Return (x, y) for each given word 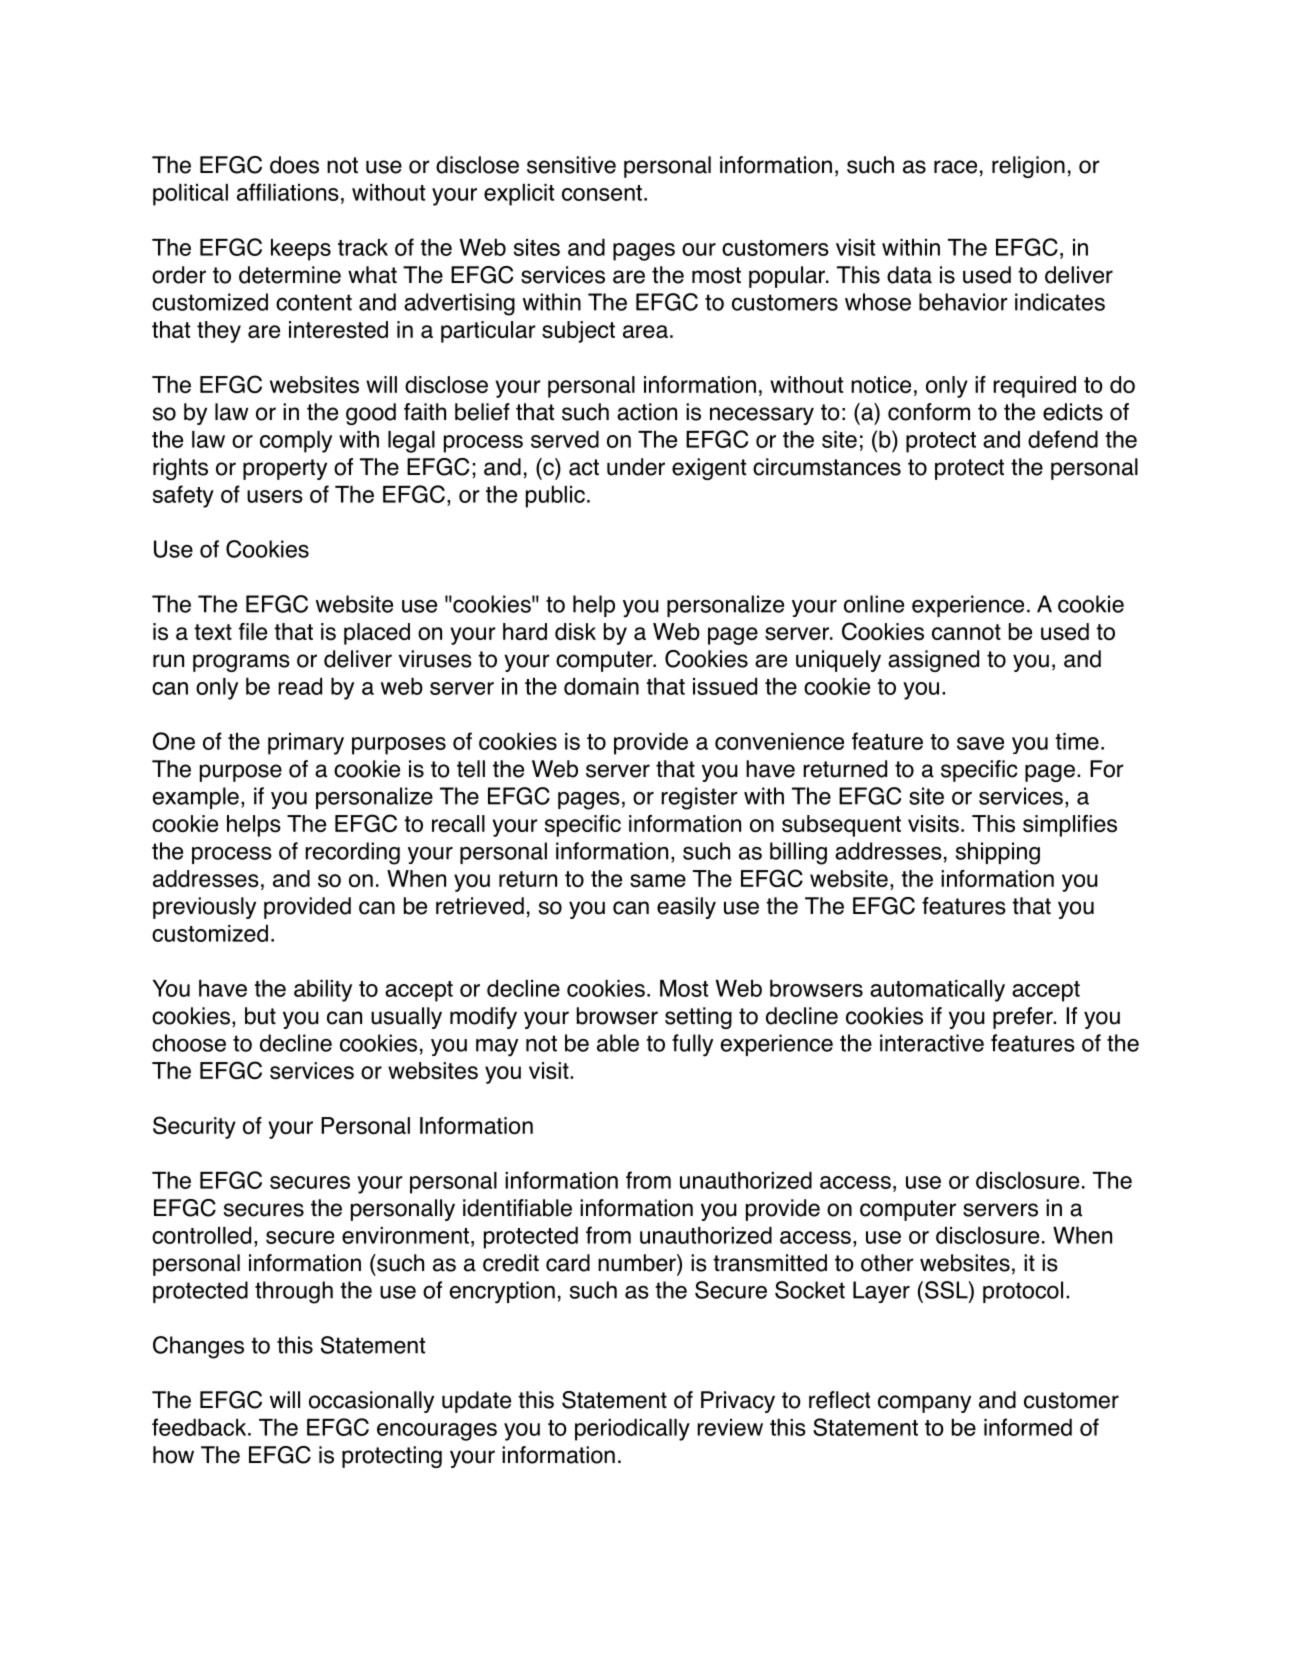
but (260, 1016)
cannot (966, 632)
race (955, 167)
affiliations (288, 192)
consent (602, 193)
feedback (200, 1427)
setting (698, 1018)
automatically (937, 991)
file (253, 631)
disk (575, 632)
